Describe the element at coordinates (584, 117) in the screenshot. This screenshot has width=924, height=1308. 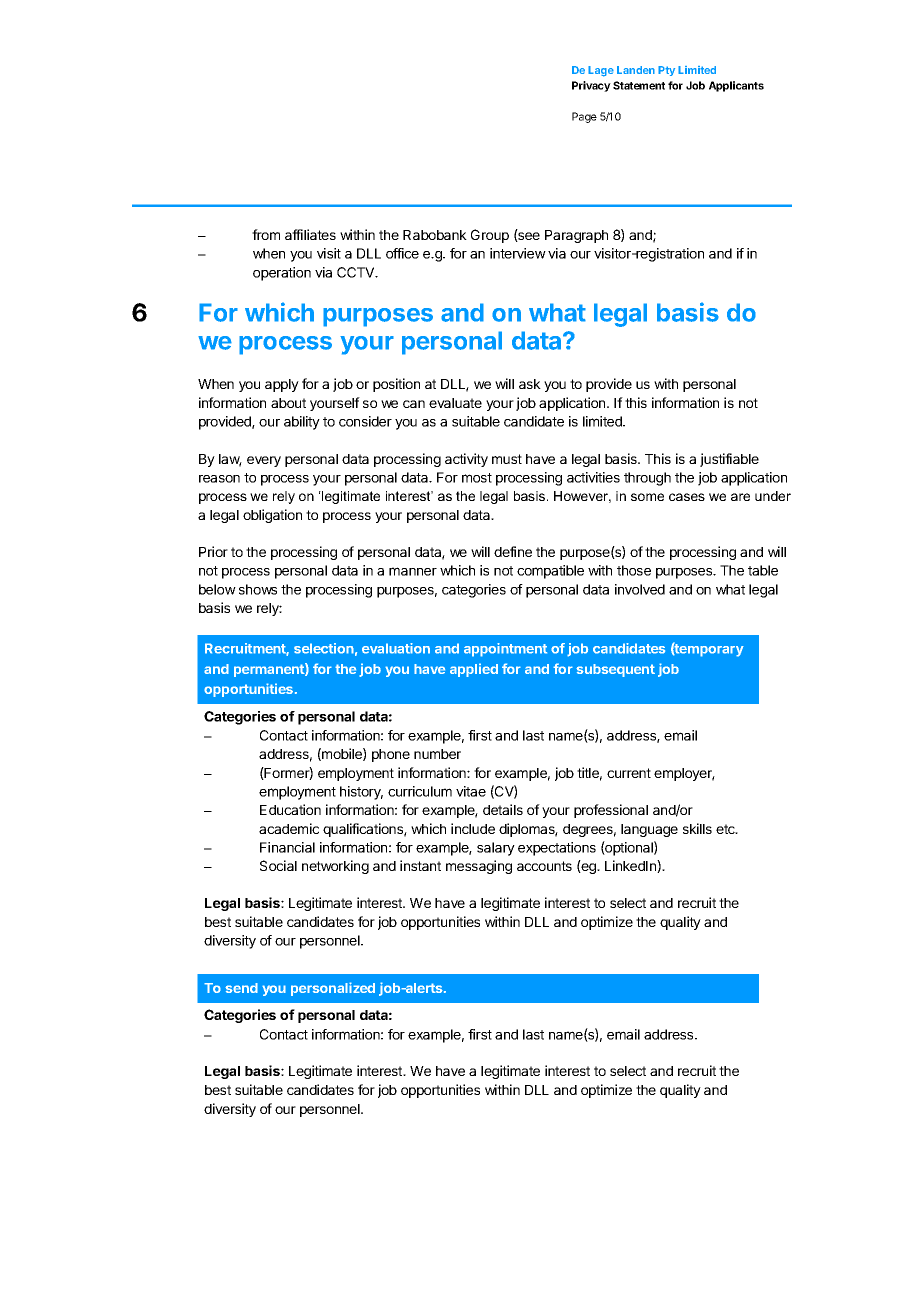
I see `Page` at that location.
